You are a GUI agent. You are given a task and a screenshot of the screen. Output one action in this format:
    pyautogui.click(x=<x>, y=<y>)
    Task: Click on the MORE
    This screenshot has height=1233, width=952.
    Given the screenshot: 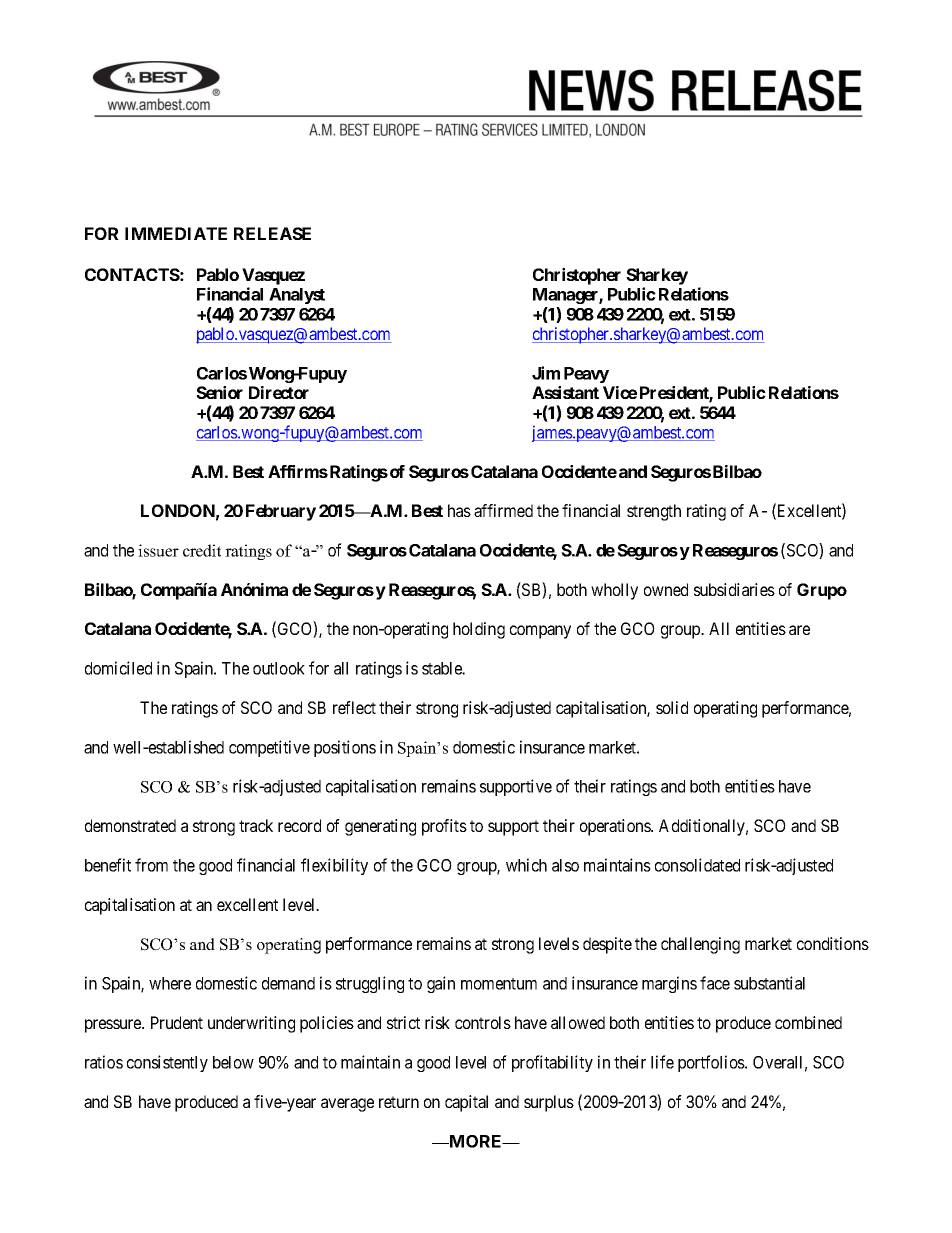 What is the action you would take?
    pyautogui.click(x=476, y=1141)
